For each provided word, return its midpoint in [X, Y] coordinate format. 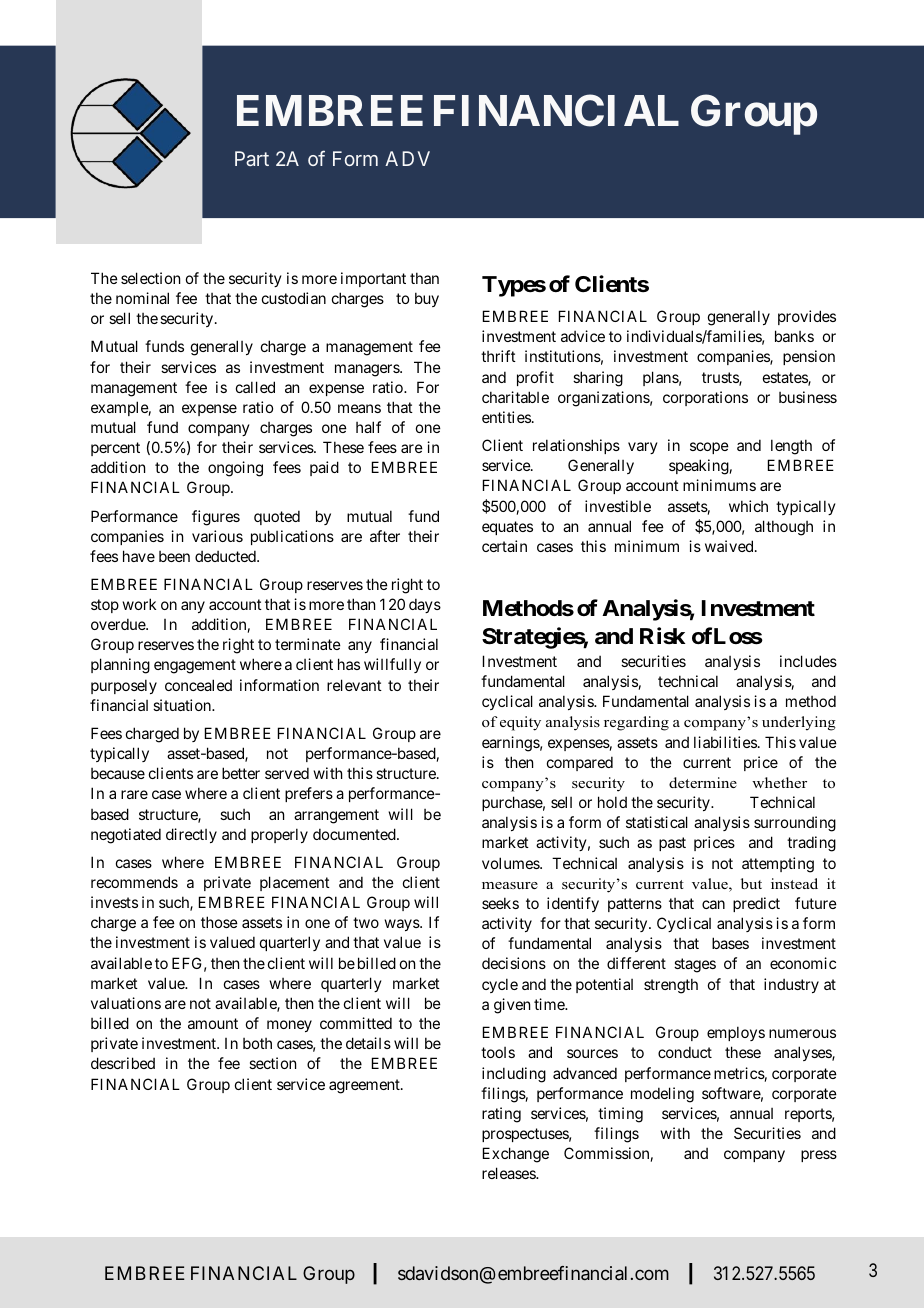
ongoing [235, 469]
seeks [500, 903]
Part [252, 158]
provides [807, 317]
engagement [195, 667]
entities [506, 417]
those [219, 922]
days [425, 605]
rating [501, 1115]
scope [709, 448]
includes [808, 661]
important [373, 279]
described [123, 1063]
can [713, 904]
